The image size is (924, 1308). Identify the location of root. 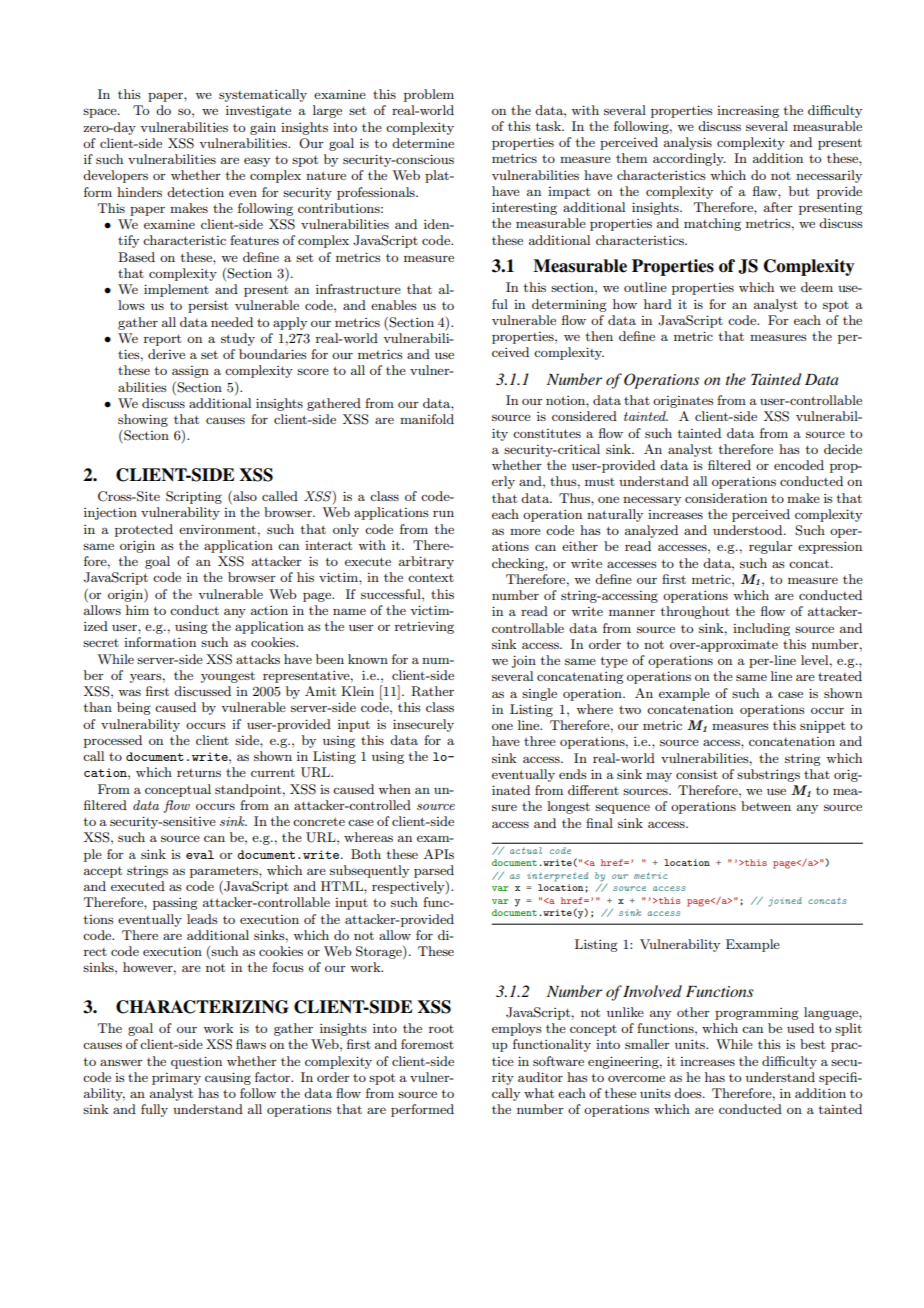
(441, 1029).
